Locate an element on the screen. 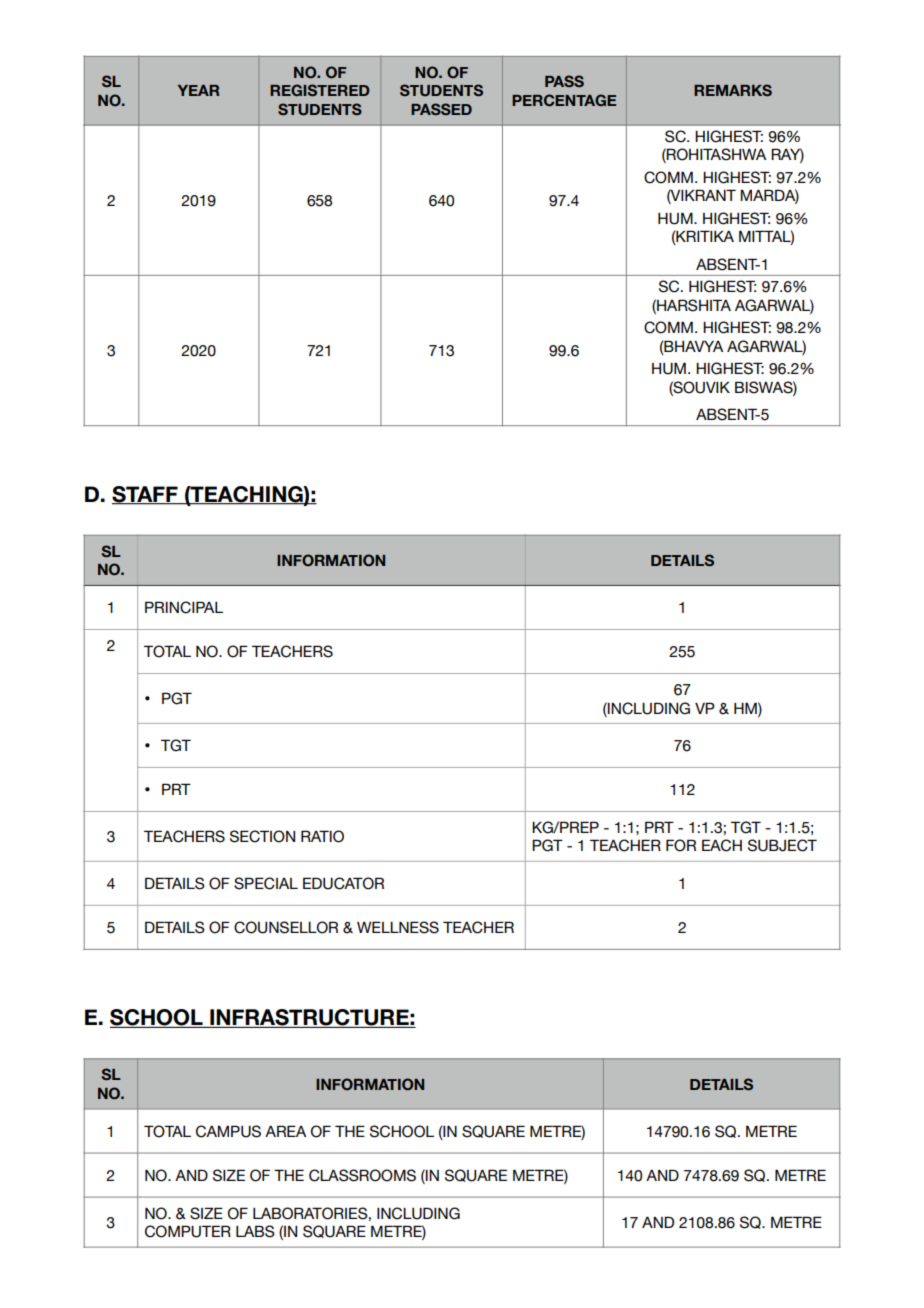 The height and width of the screenshot is (1308, 924). REMARKS is located at coordinates (733, 90).
